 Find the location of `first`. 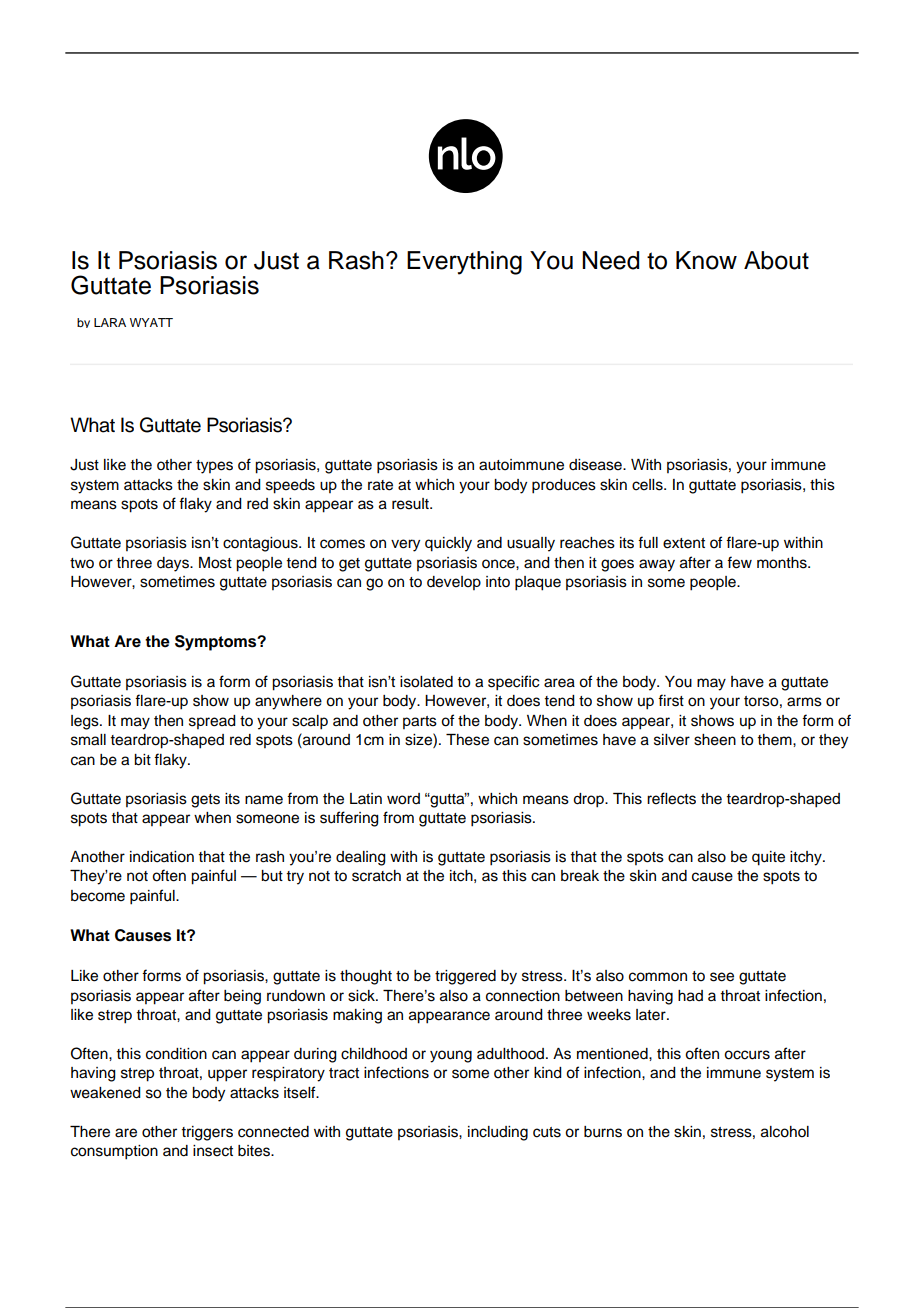

first is located at coordinates (671, 700).
